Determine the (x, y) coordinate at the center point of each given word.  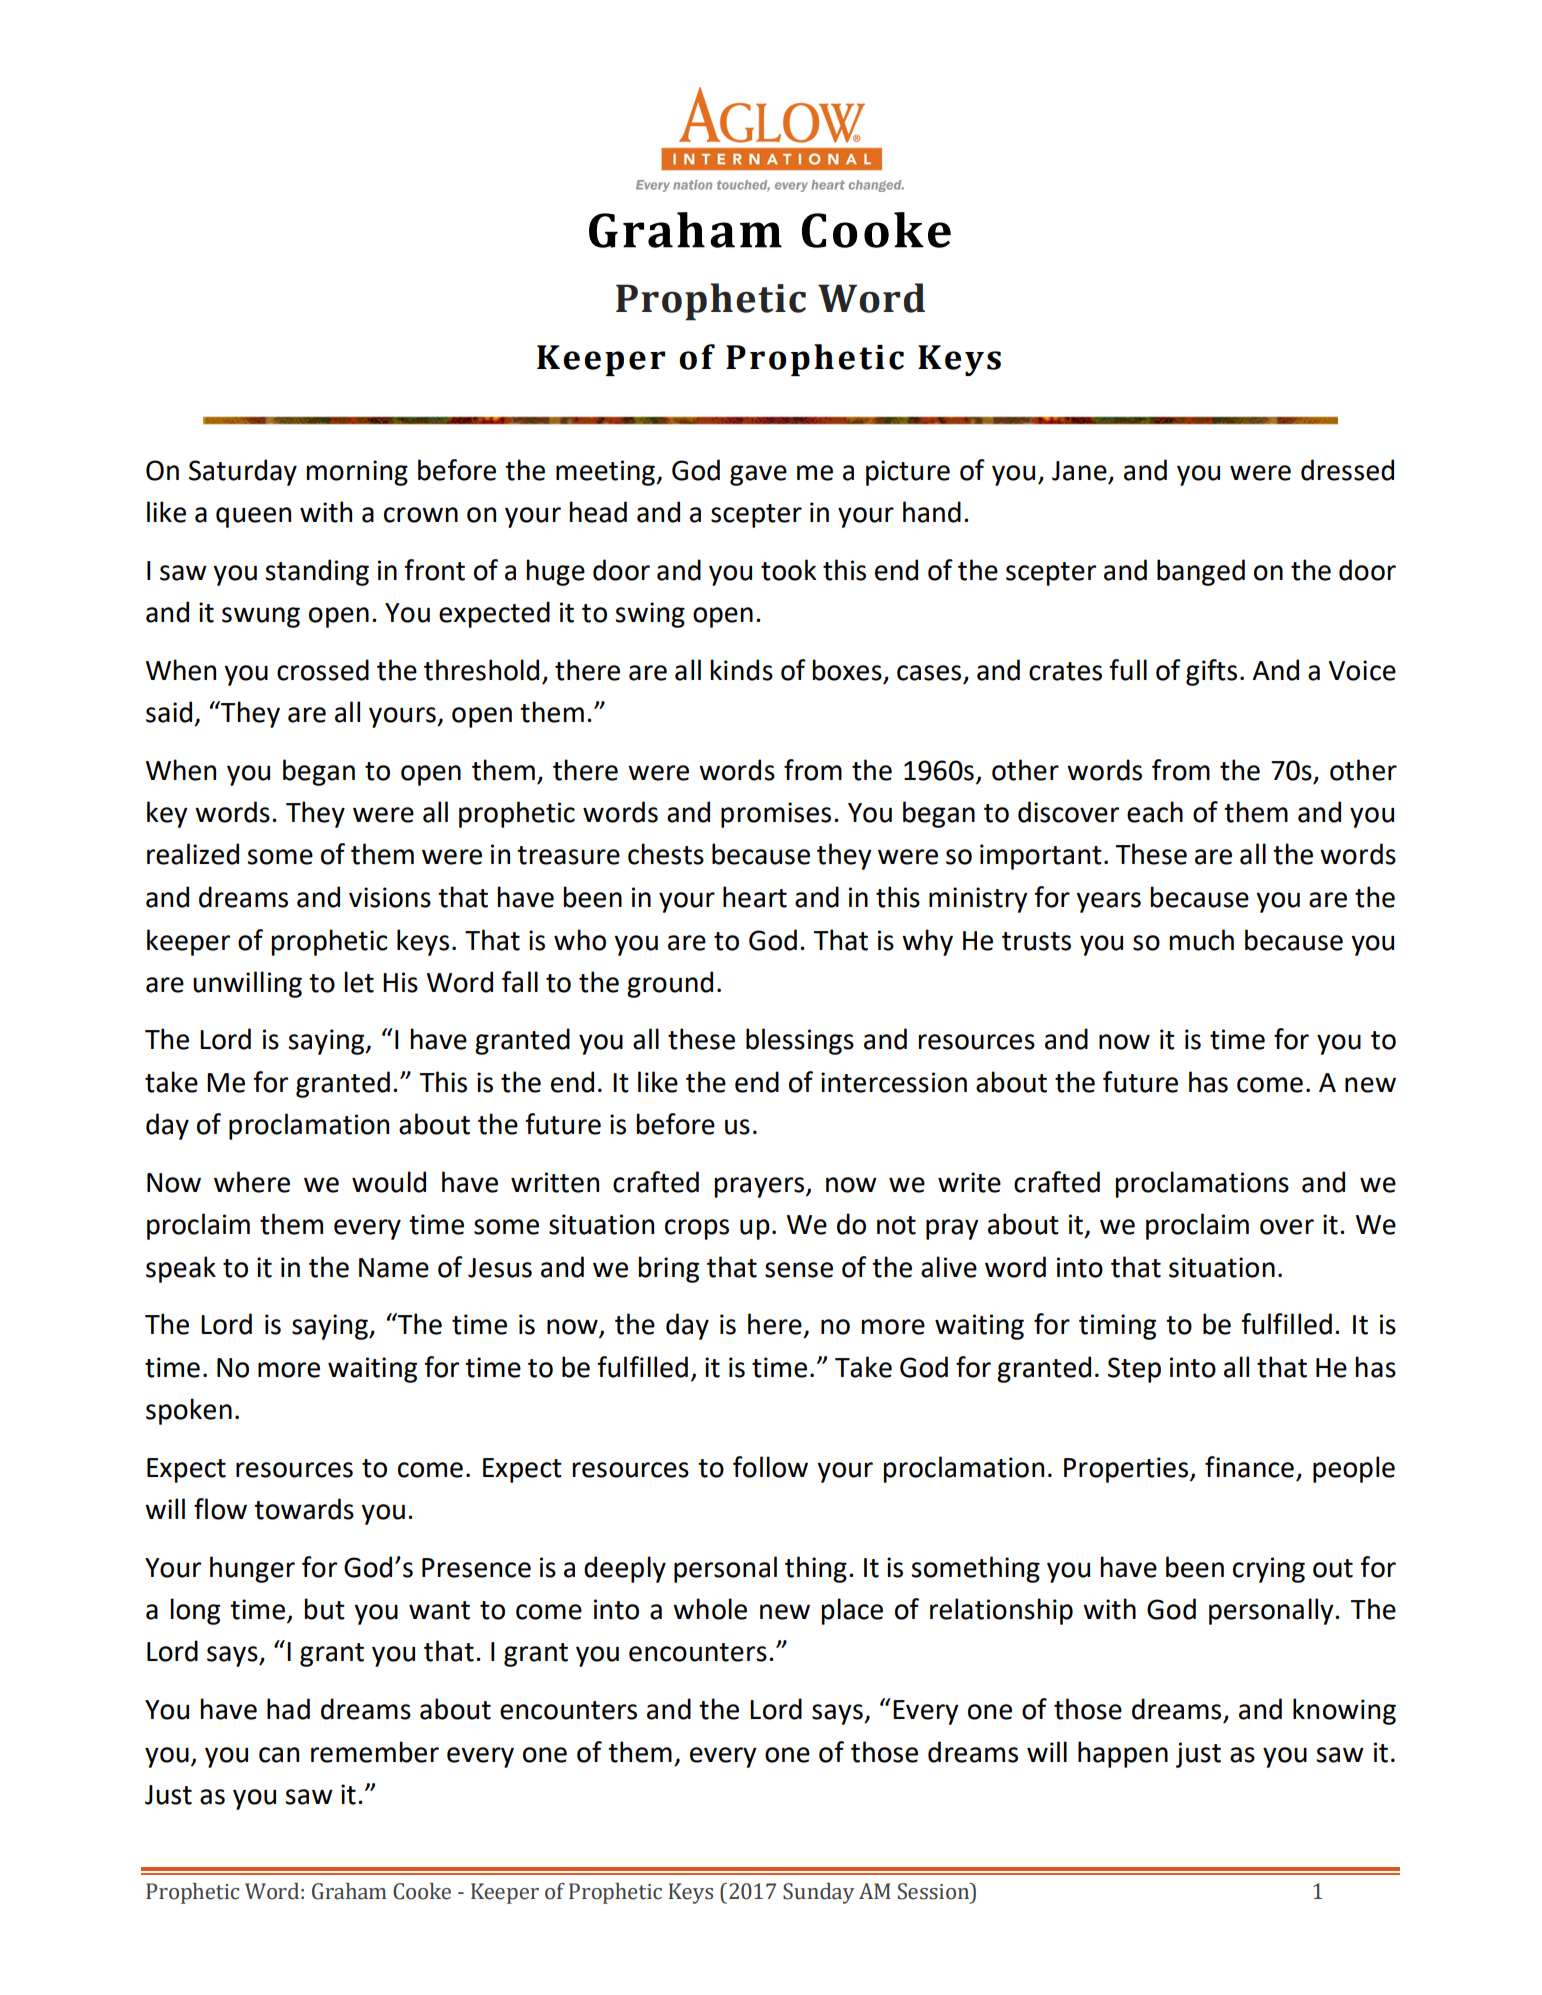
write (969, 1182)
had (288, 1709)
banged (1201, 572)
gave (758, 475)
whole (710, 1609)
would (389, 1182)
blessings (800, 1041)
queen (253, 517)
